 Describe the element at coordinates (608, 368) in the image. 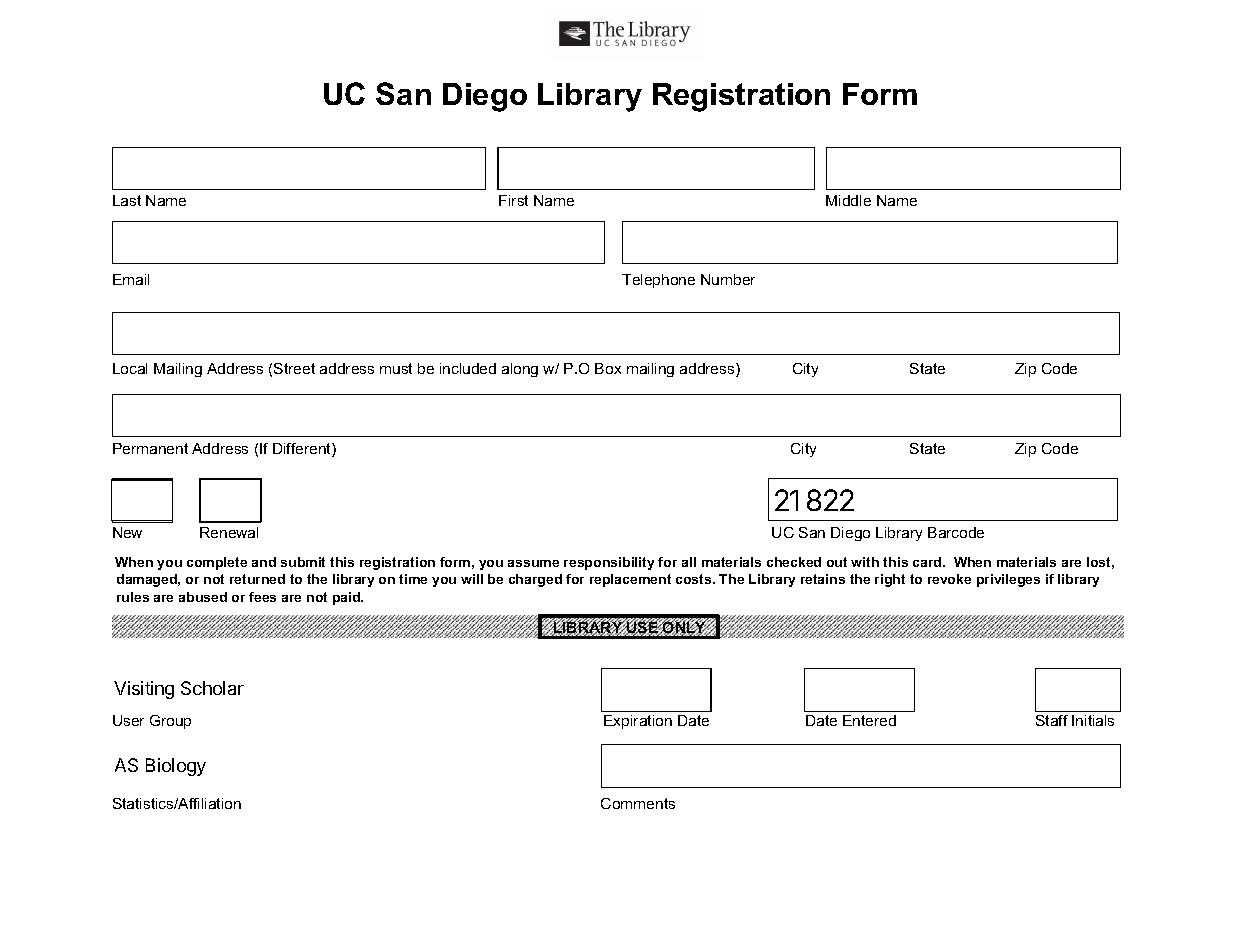

I see `Box` at that location.
